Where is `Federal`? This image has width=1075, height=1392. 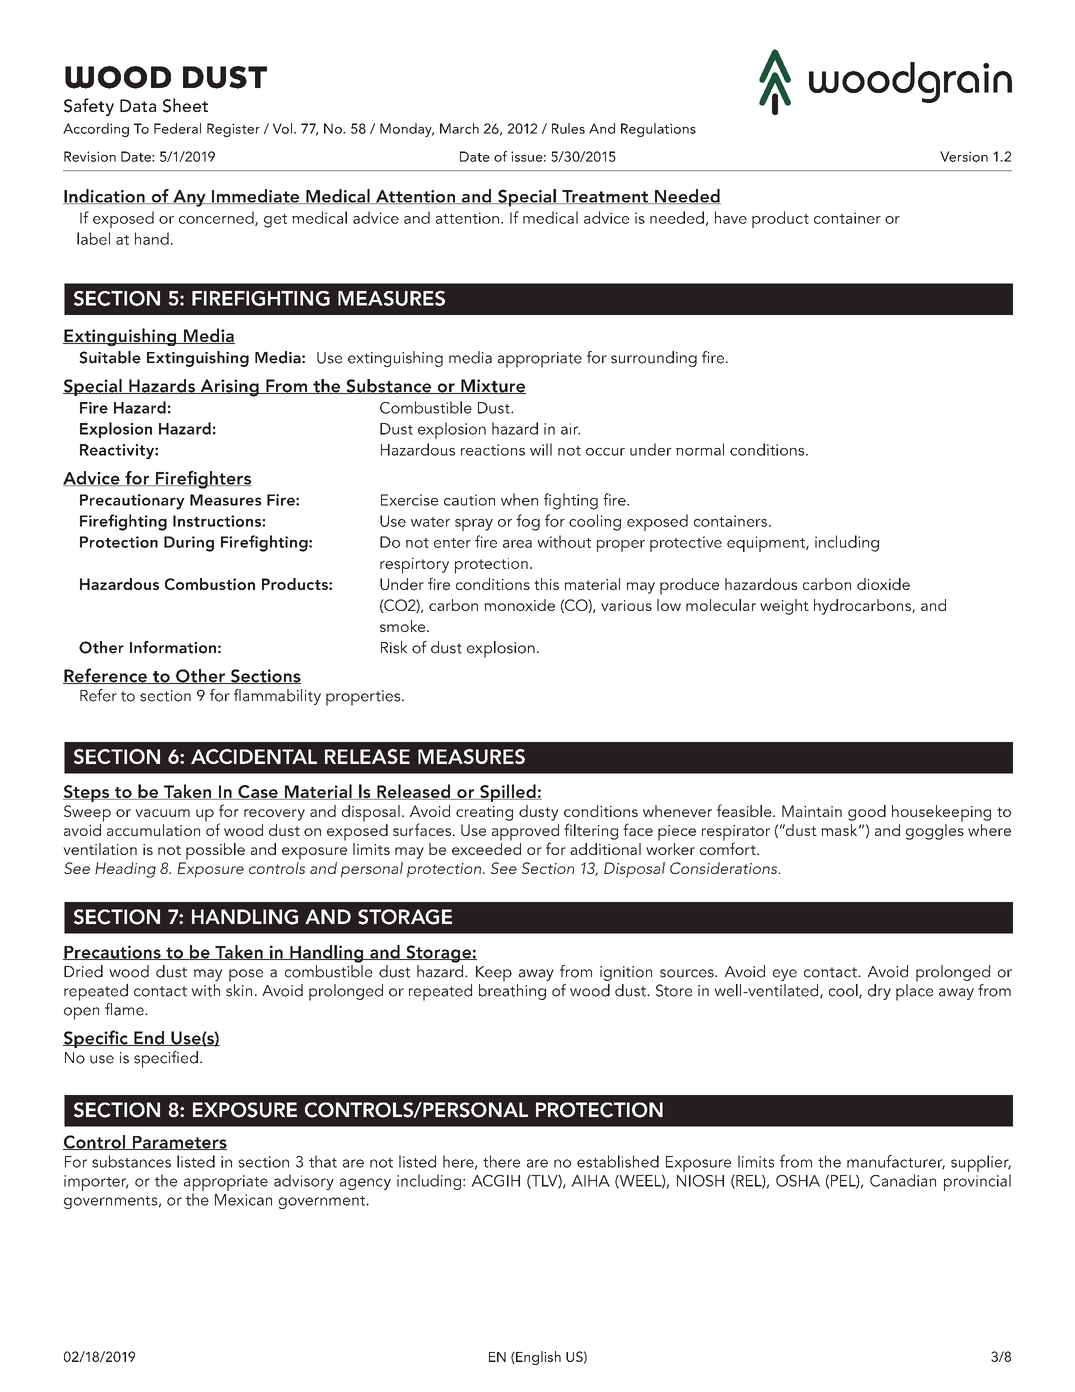
Federal is located at coordinates (177, 128).
